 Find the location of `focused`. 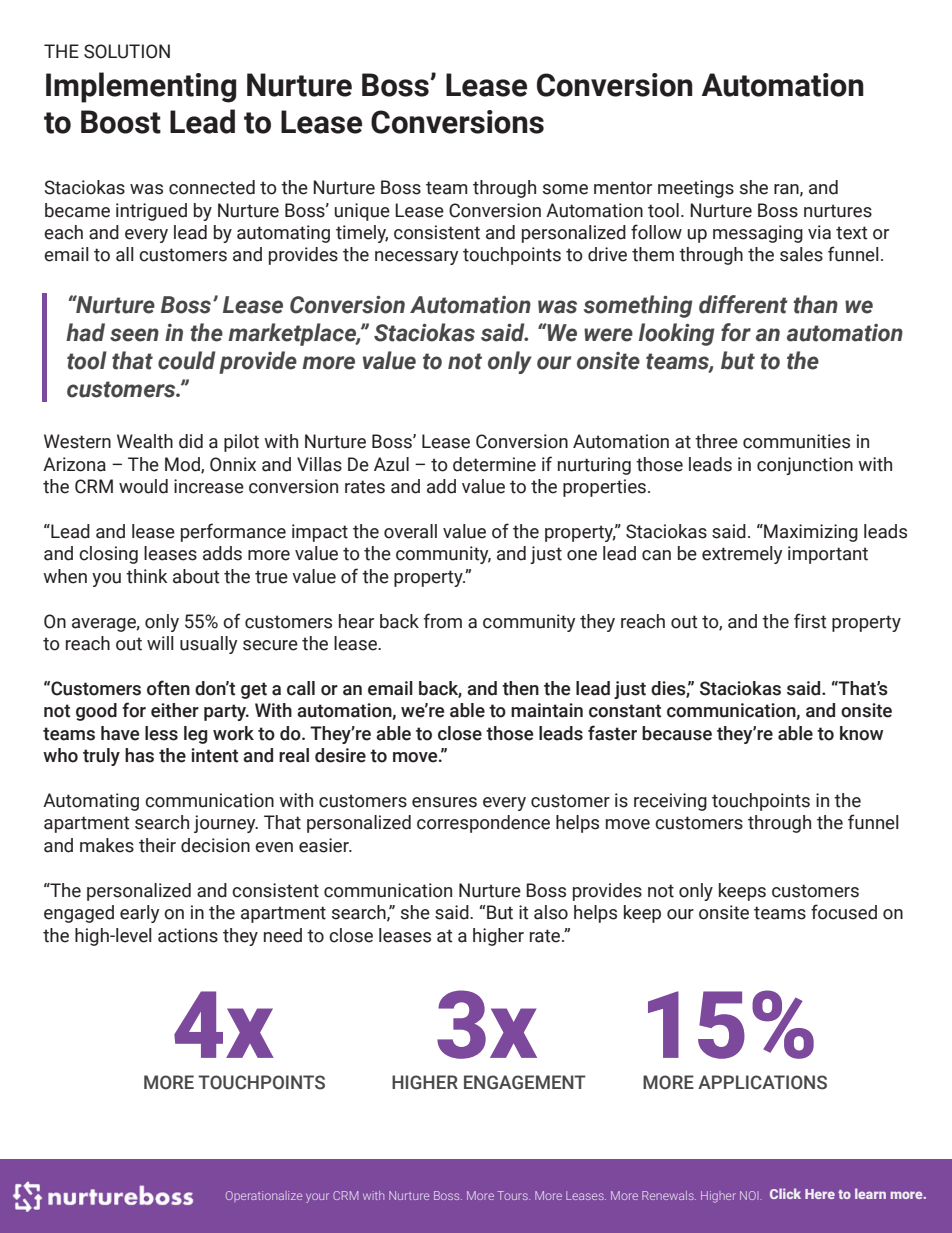

focused is located at coordinates (844, 912).
